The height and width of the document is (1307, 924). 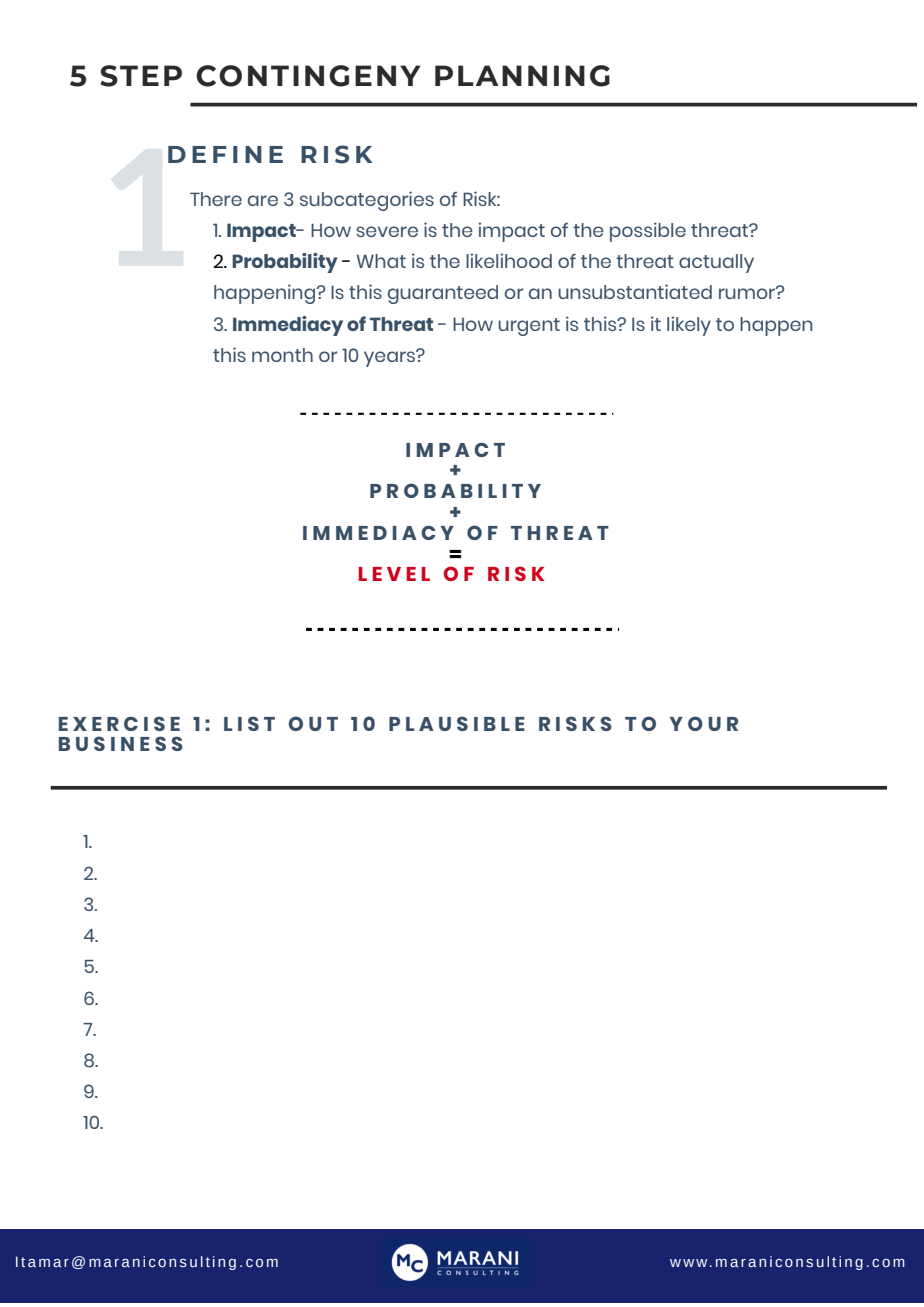 What do you see at coordinates (367, 201) in the document?
I see `subcategories` at bounding box center [367, 201].
